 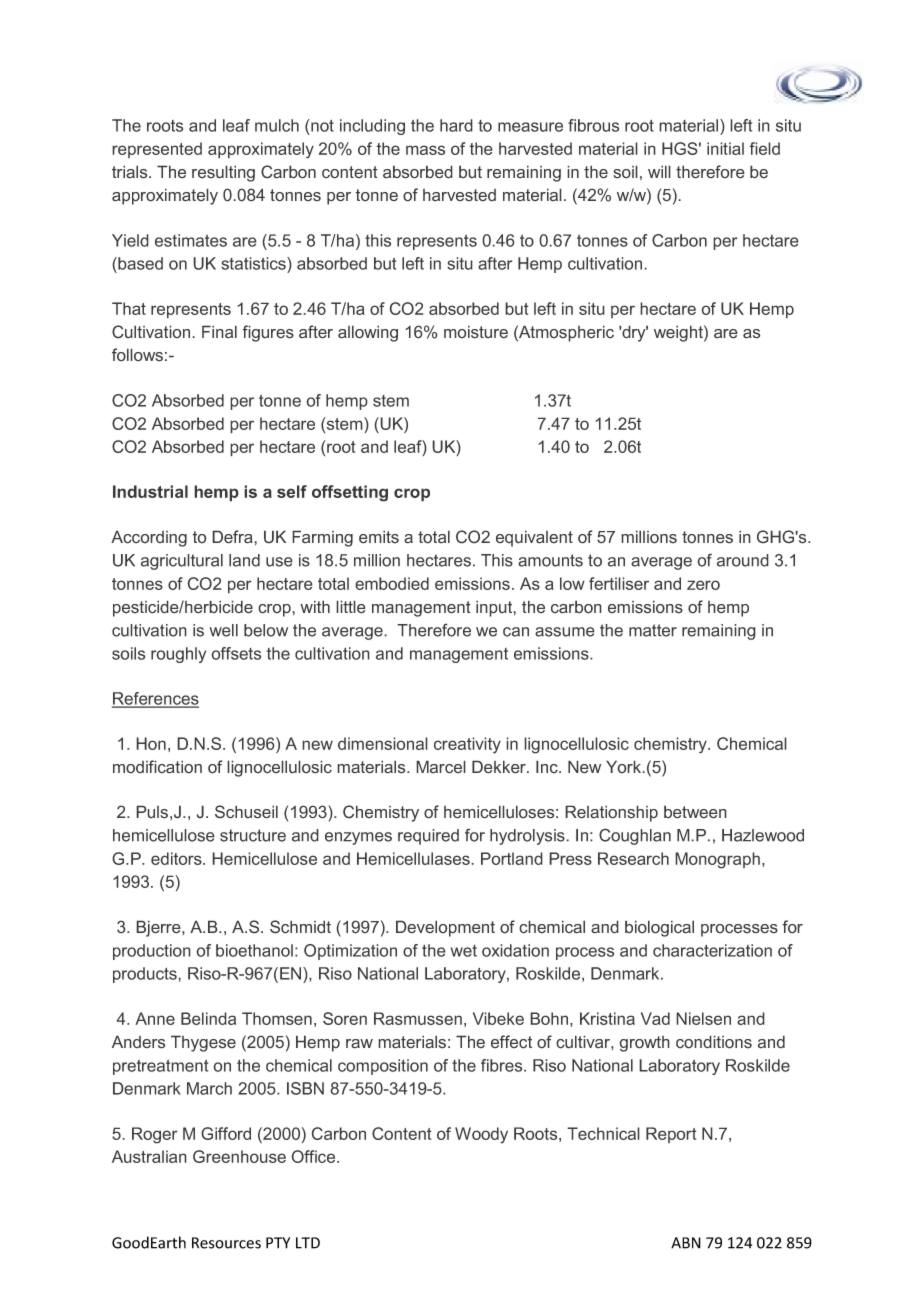 What do you see at coordinates (178, 655) in the document?
I see `roughly` at bounding box center [178, 655].
